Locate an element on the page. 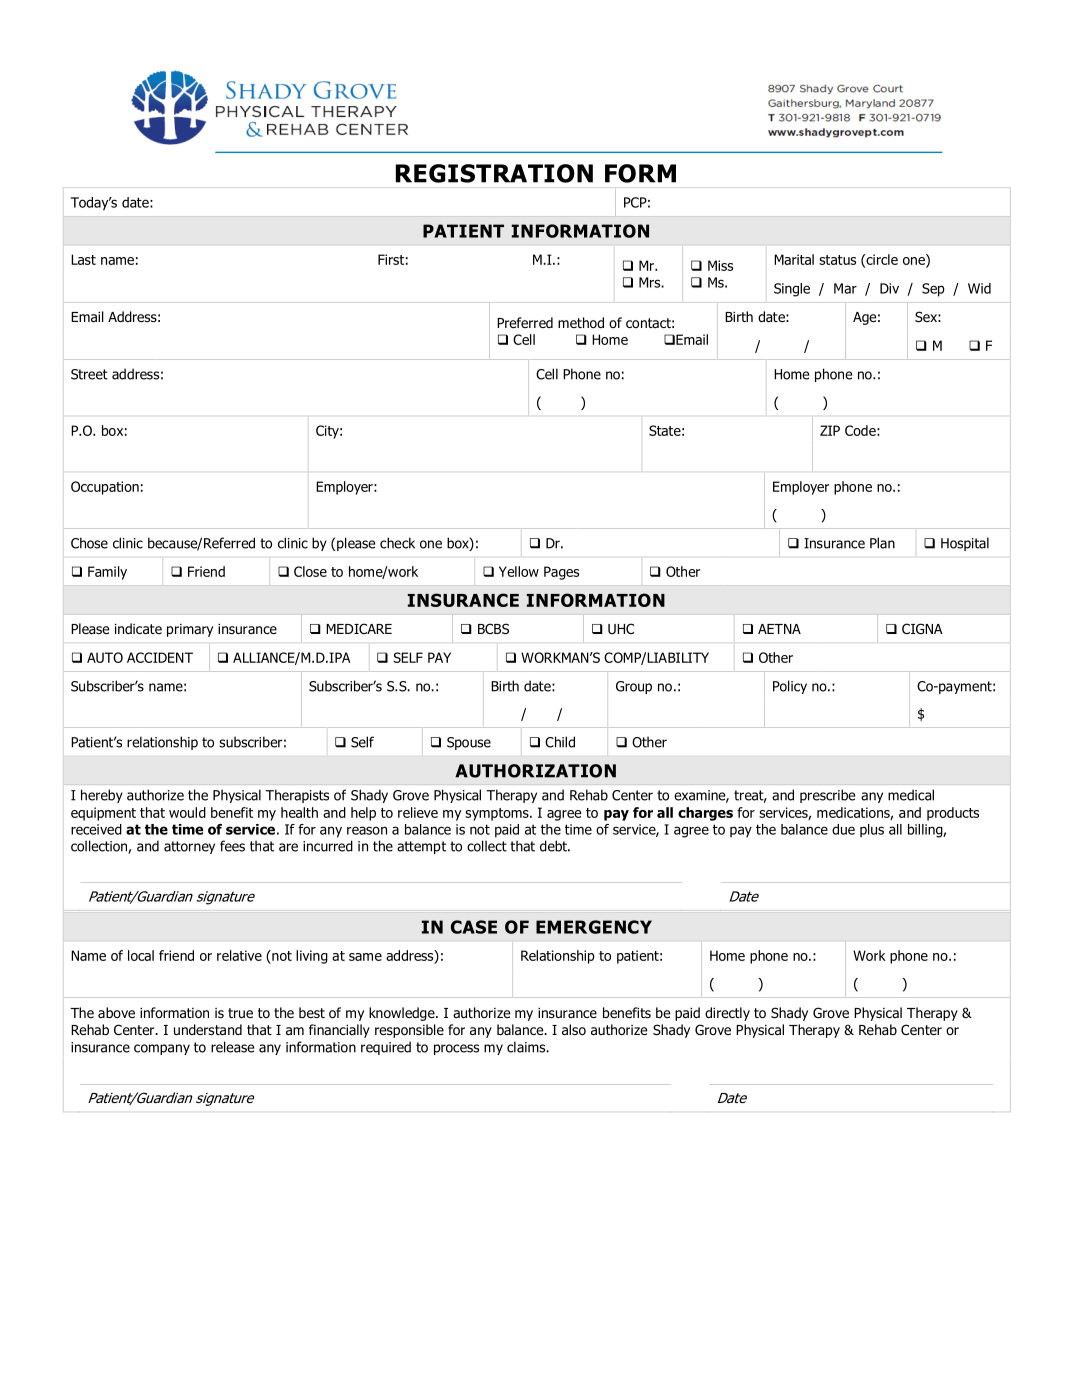  understand is located at coordinates (208, 1029).
